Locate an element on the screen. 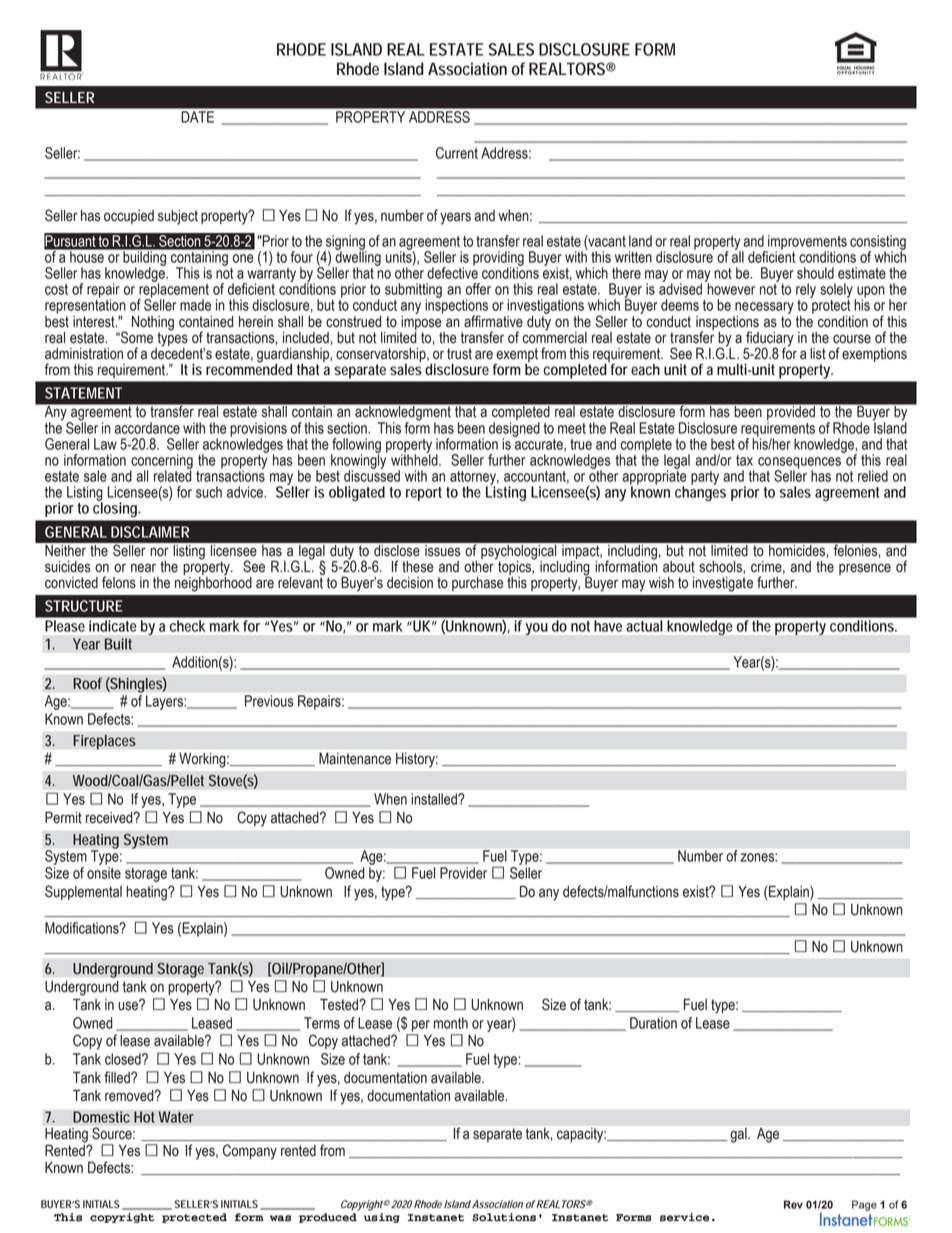 This screenshot has width=952, height=1233. improvements is located at coordinates (806, 243).
